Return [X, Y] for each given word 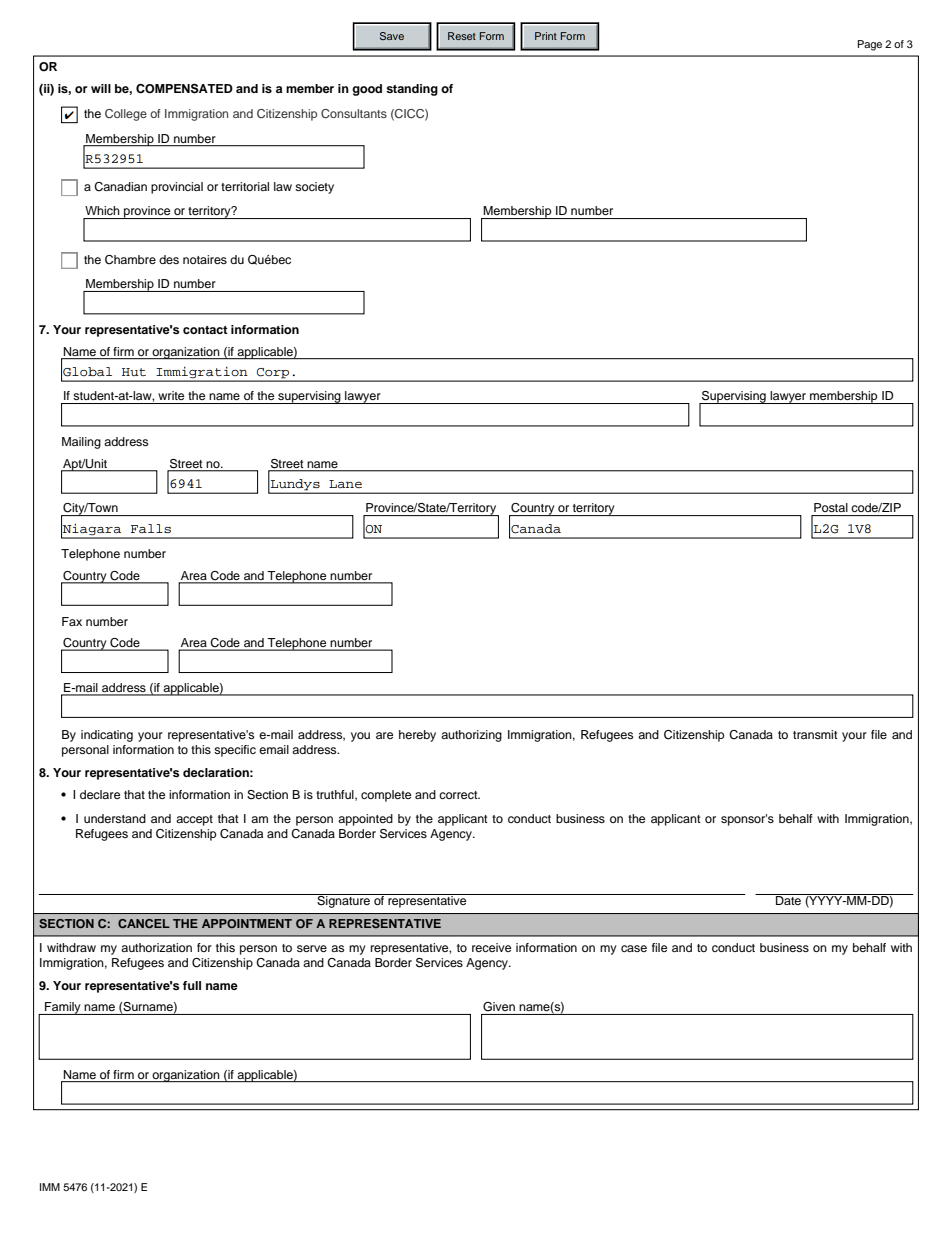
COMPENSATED [184, 89]
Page [870, 45]
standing [412, 90]
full [192, 985]
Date [789, 899]
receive [491, 947]
